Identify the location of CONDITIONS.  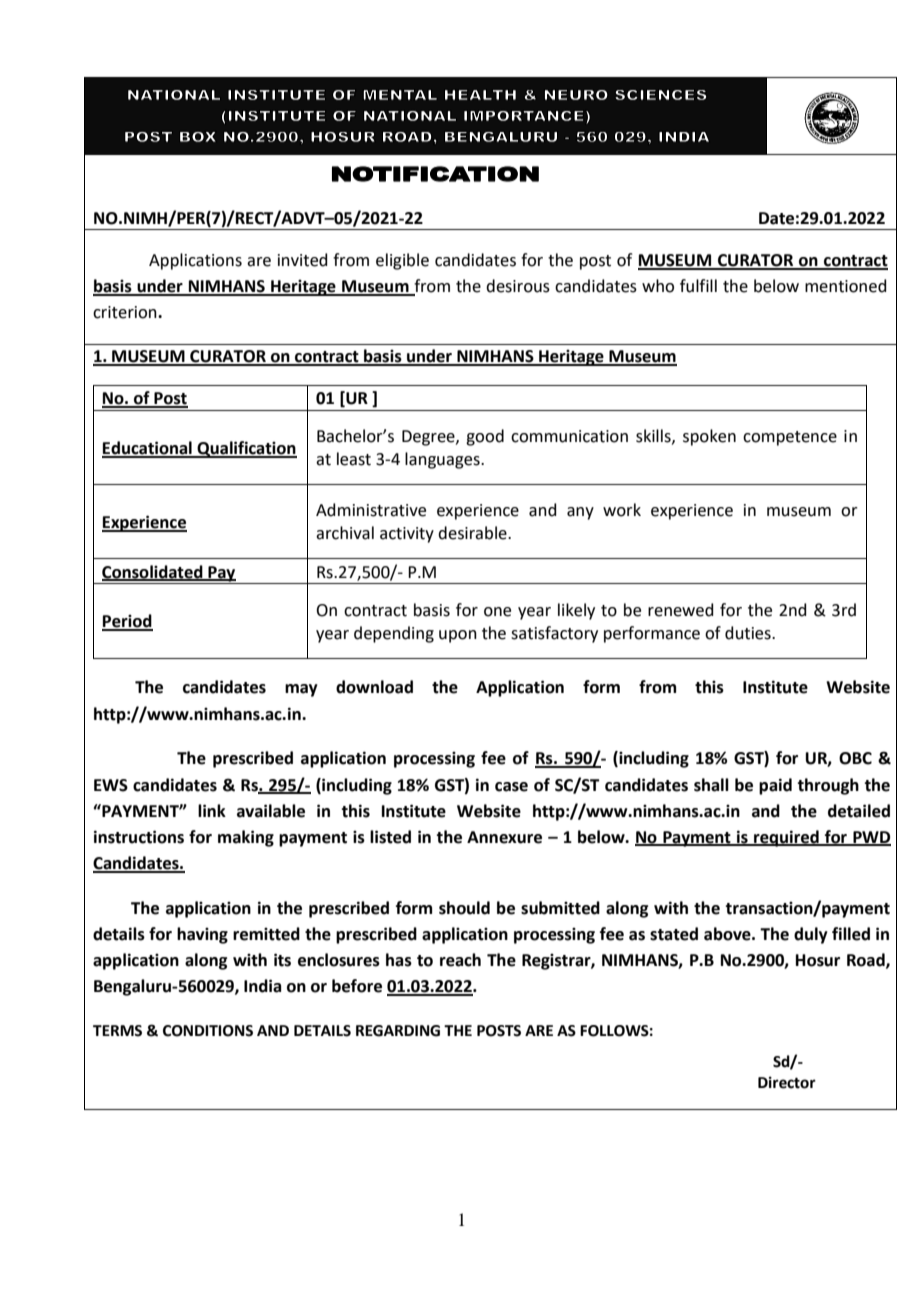
(208, 1031).
